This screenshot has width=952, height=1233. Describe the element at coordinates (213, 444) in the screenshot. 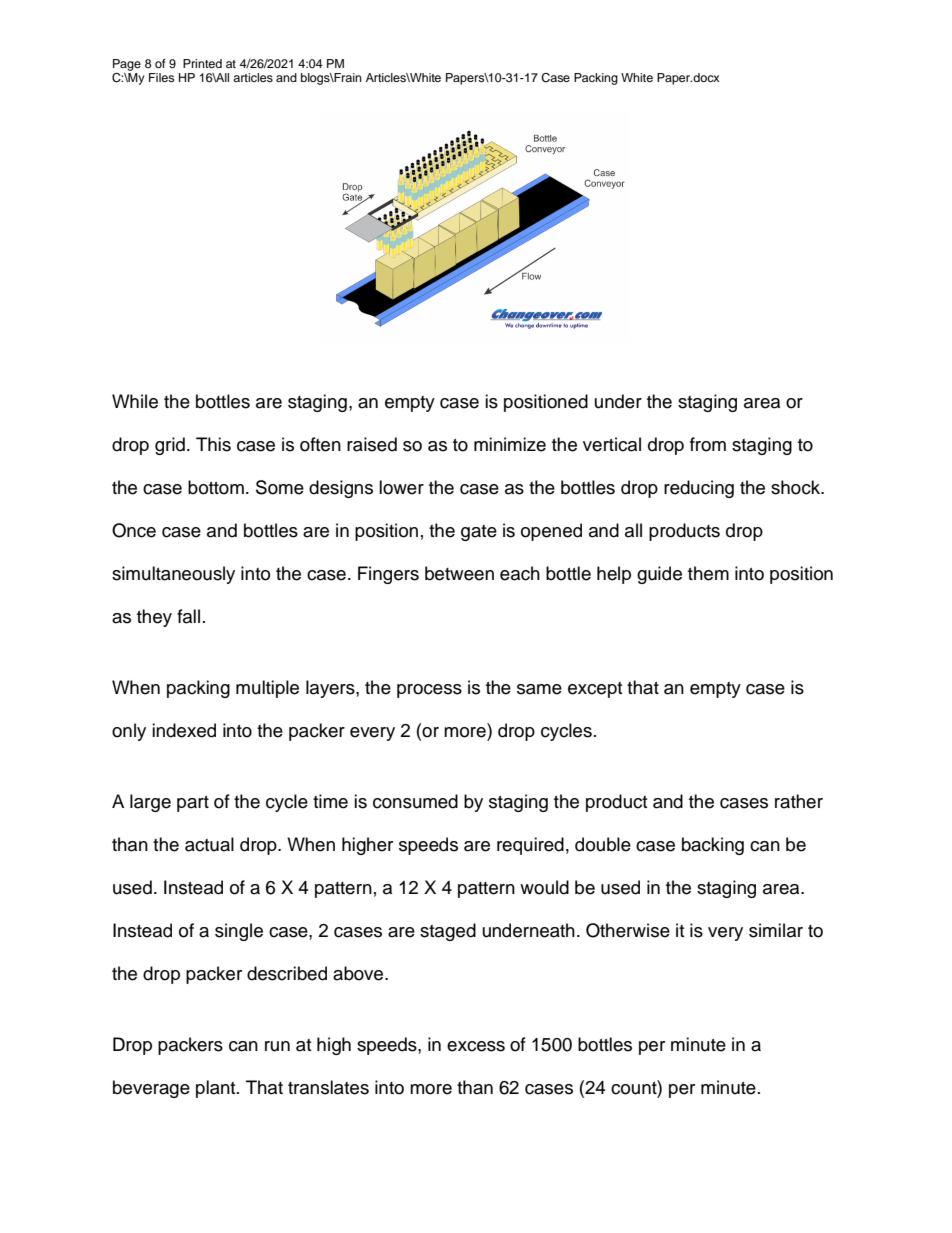

I see `This` at that location.
